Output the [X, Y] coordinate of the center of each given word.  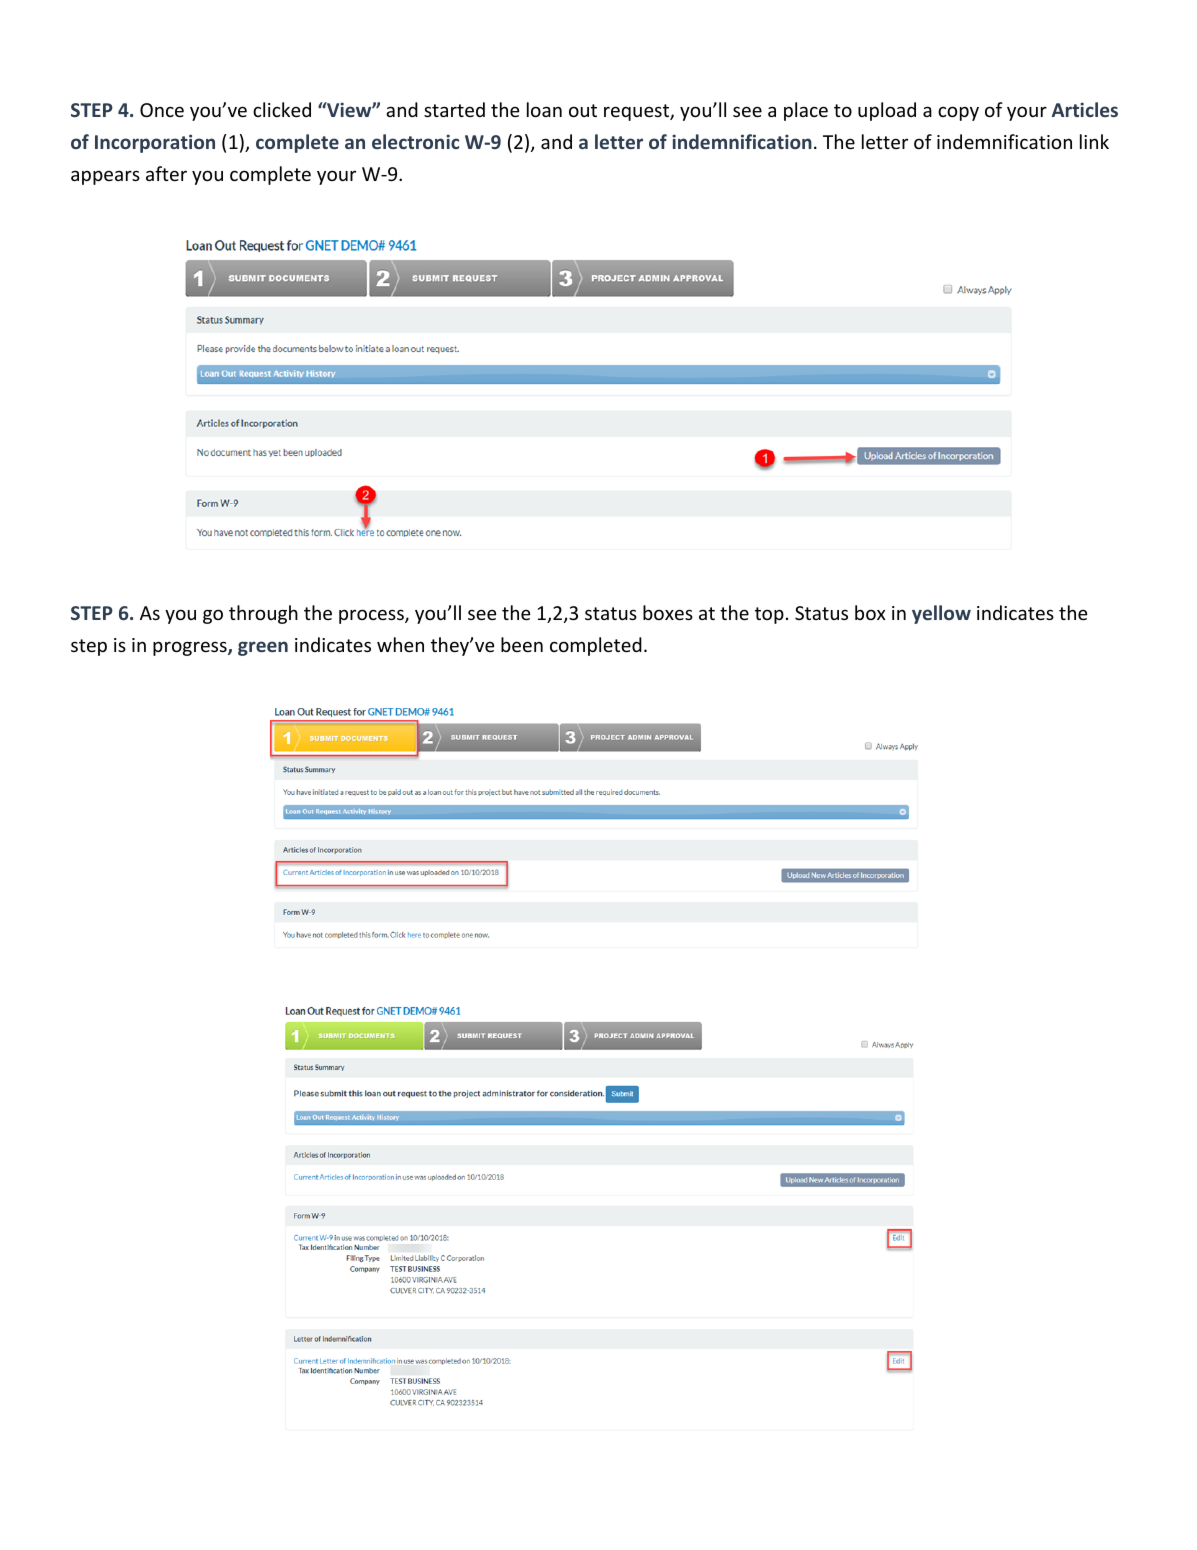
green [263, 648]
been [522, 644]
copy [958, 113]
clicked [282, 109]
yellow [941, 614]
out [583, 110]
